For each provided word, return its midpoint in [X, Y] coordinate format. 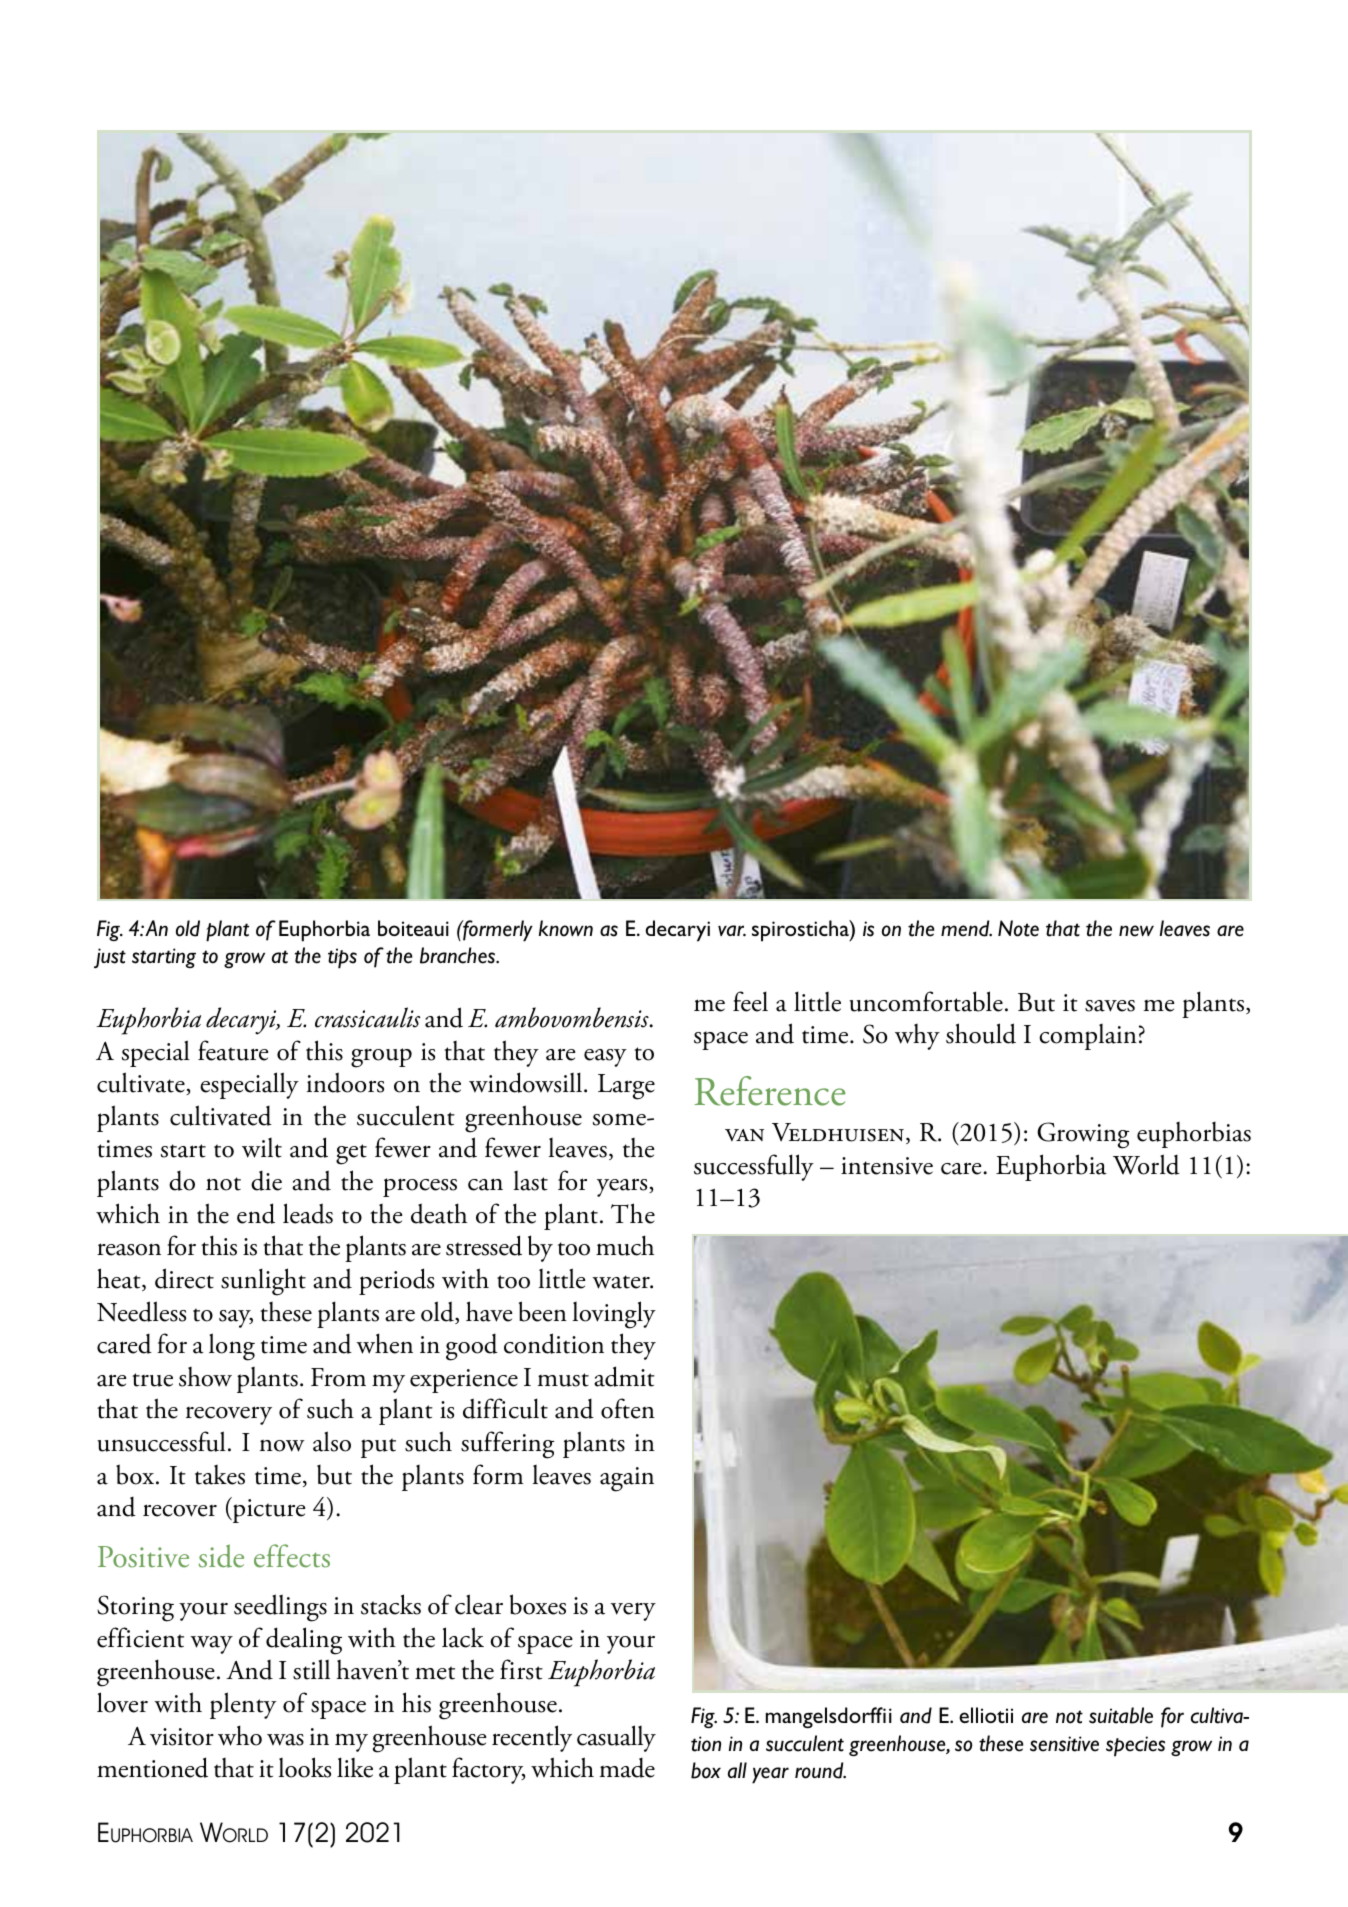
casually [616, 1738]
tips [342, 958]
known [566, 928]
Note [1018, 928]
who [240, 1735]
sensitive [1064, 1744]
